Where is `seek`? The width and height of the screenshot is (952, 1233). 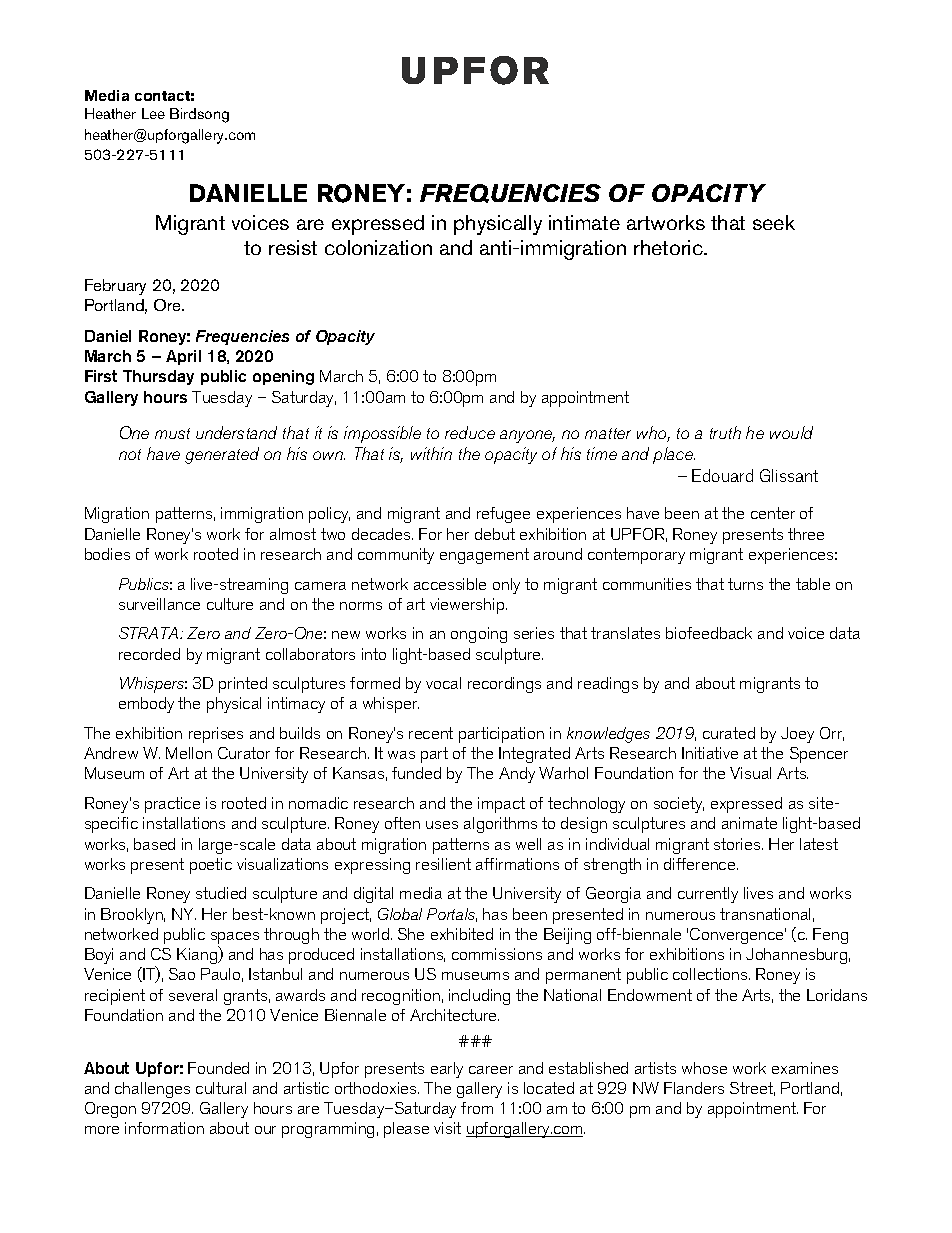
seek is located at coordinates (774, 222).
